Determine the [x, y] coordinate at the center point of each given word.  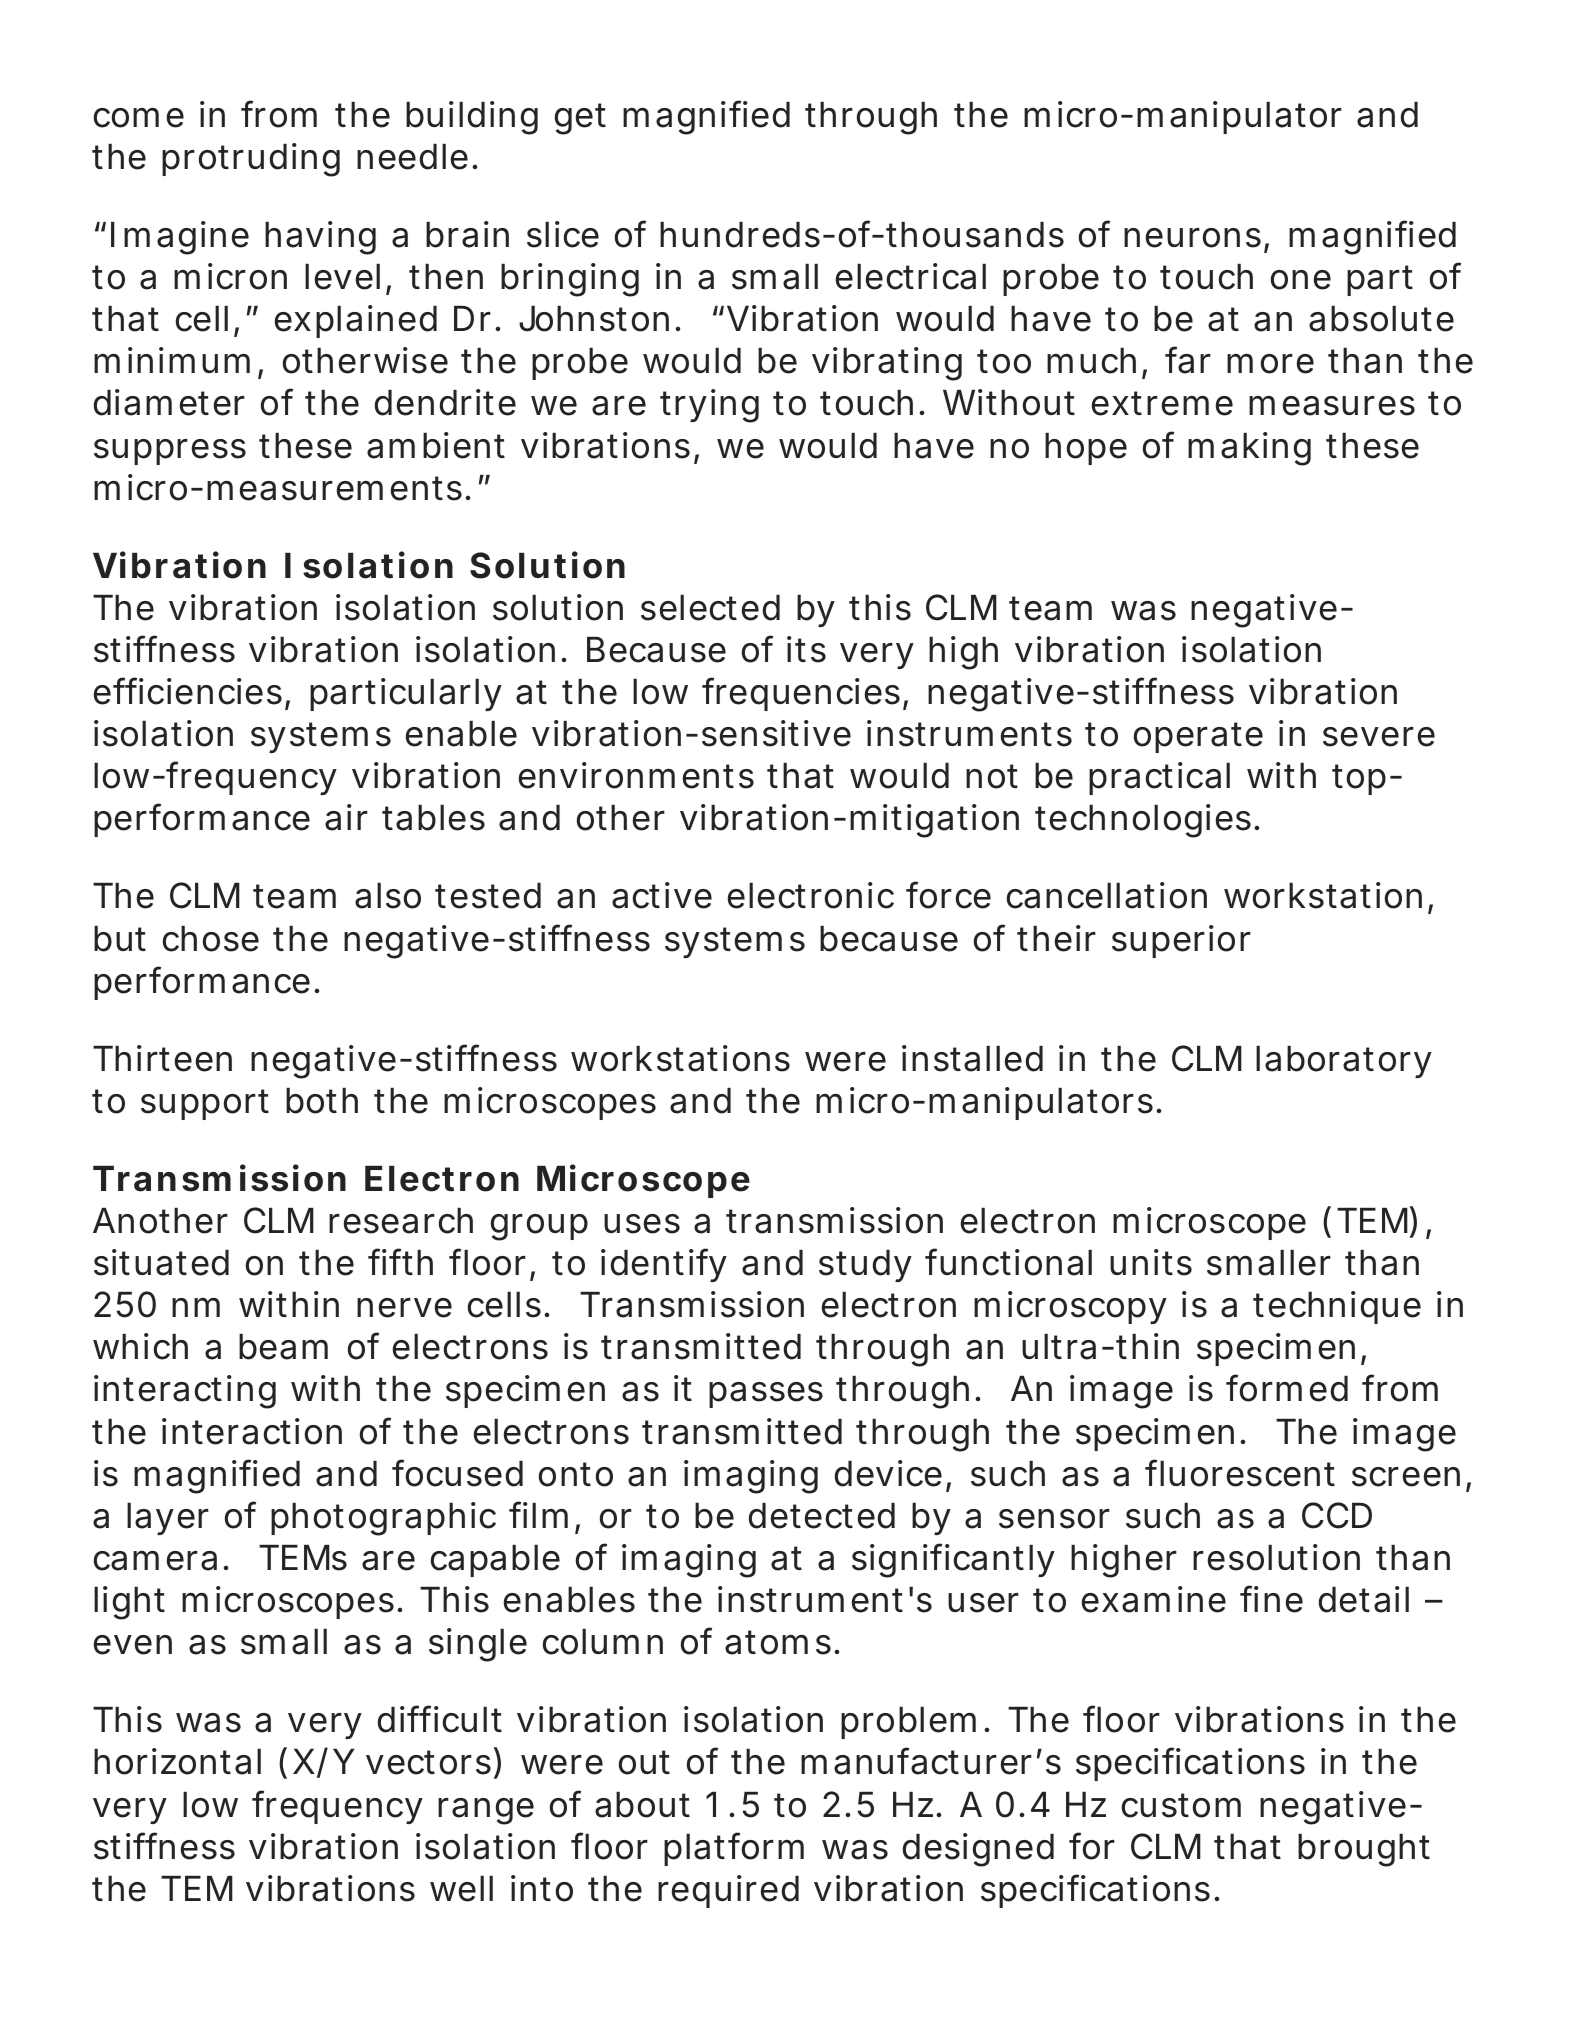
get [580, 119]
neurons [1196, 239]
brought [1364, 1850]
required [728, 1891]
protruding [251, 160]
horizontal [177, 1761]
